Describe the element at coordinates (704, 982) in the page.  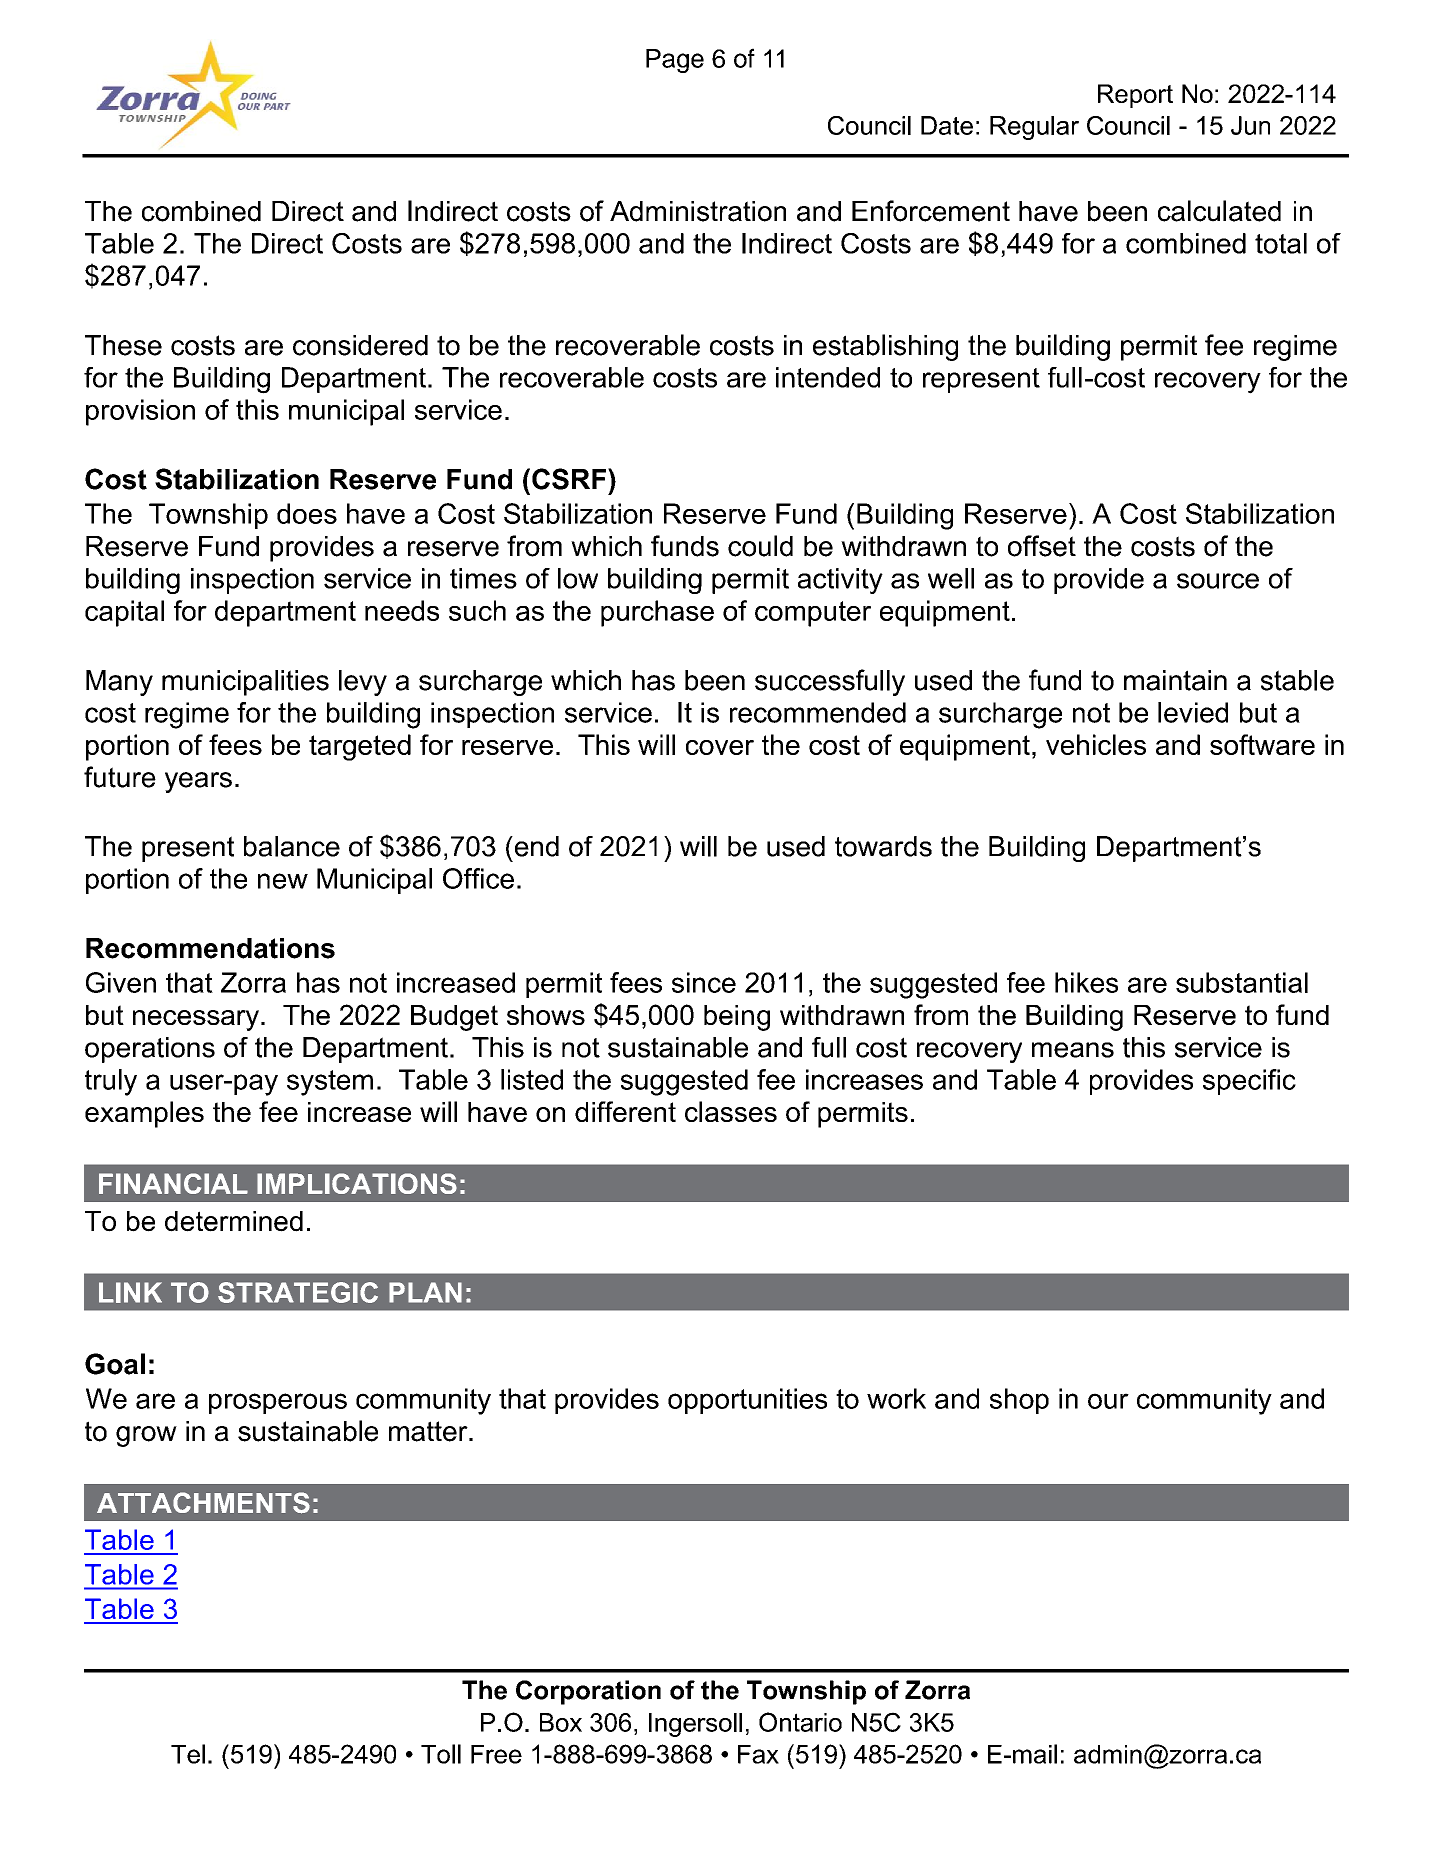
I see `since` at that location.
